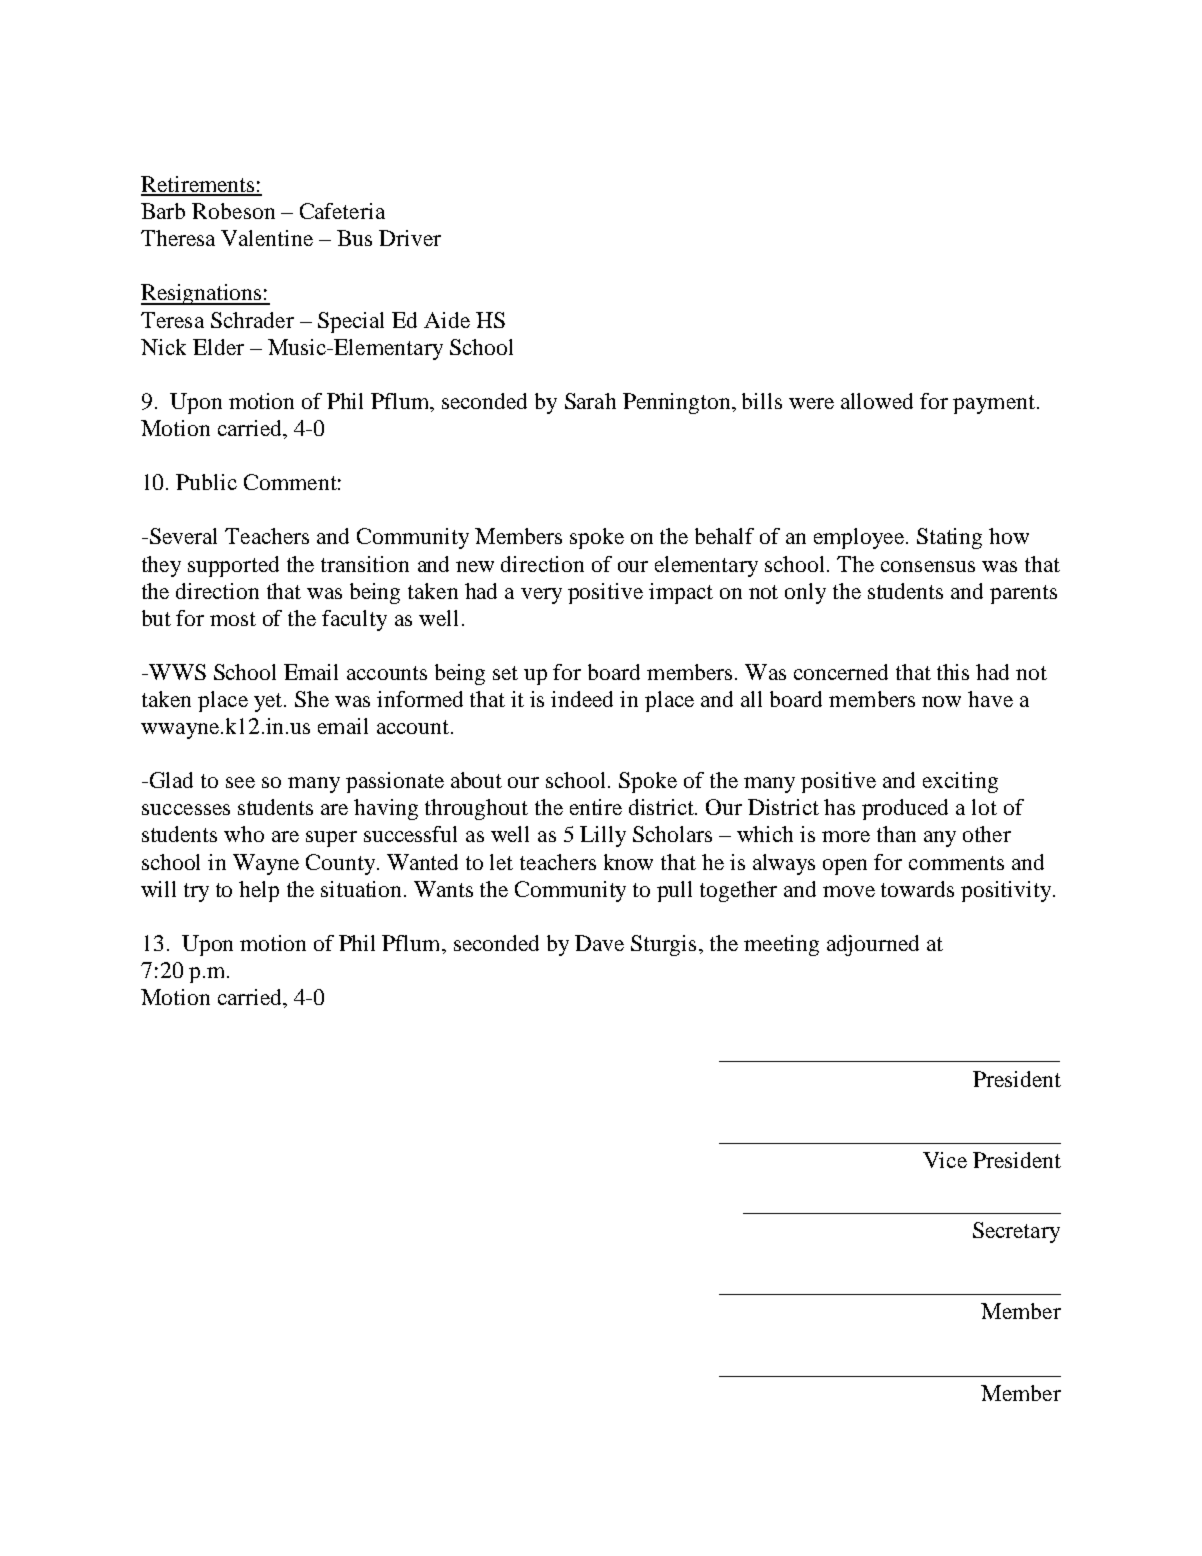 This page has height=1556, width=1202. What do you see at coordinates (269, 702) in the page?
I see `yet` at bounding box center [269, 702].
